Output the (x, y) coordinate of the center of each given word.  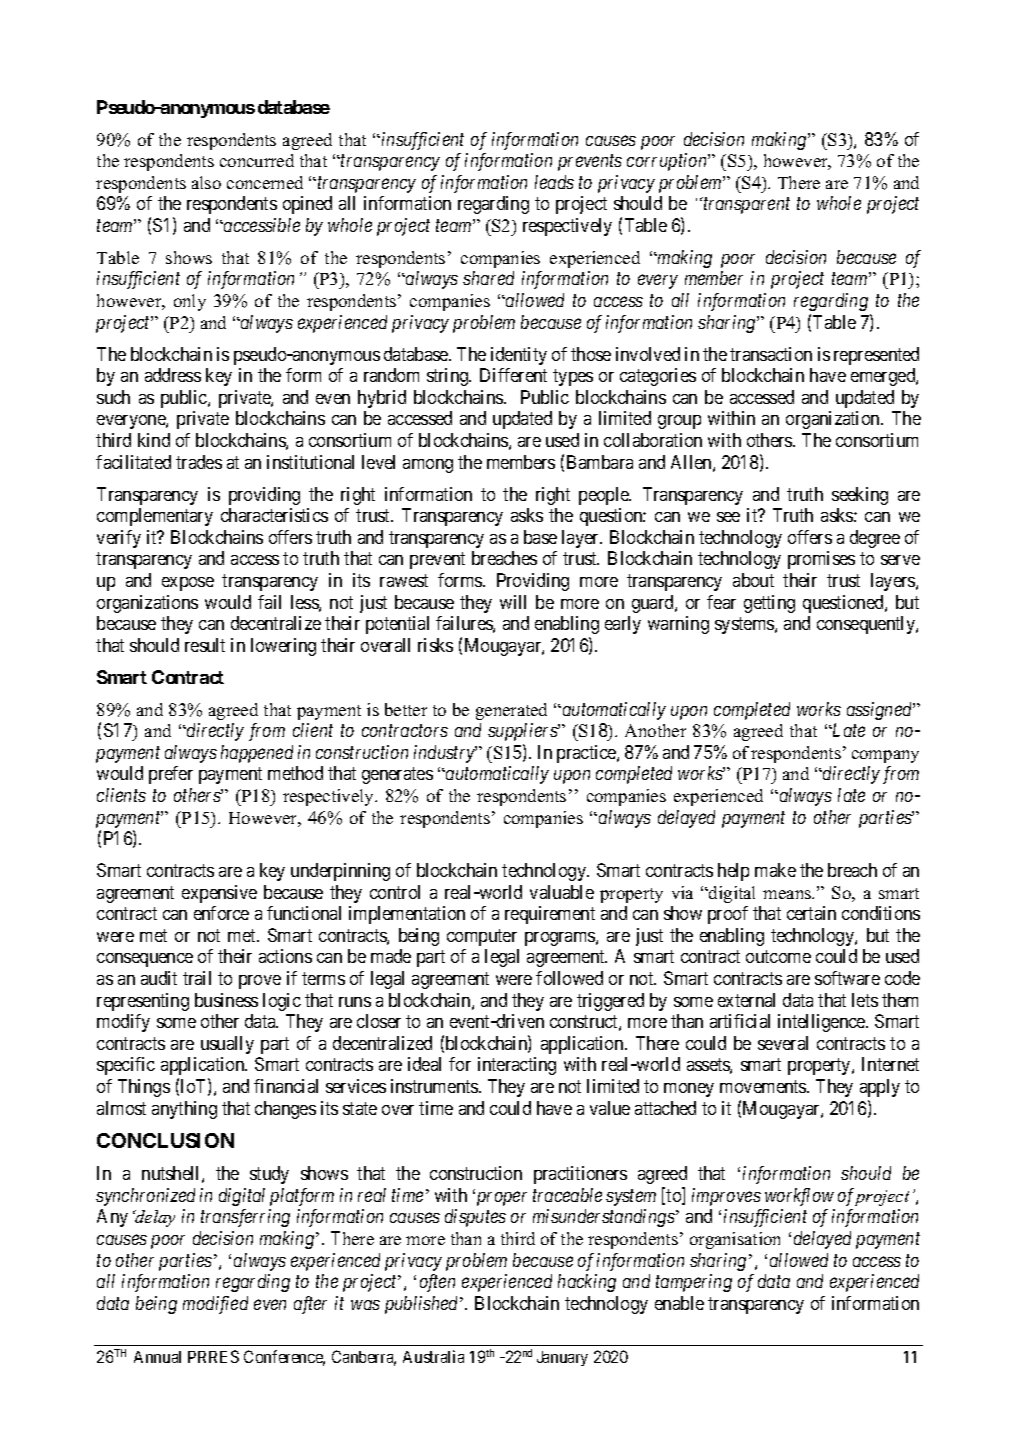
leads (554, 182)
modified (215, 1305)
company (885, 756)
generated (511, 711)
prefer (171, 775)
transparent (745, 206)
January (562, 1358)
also (206, 182)
